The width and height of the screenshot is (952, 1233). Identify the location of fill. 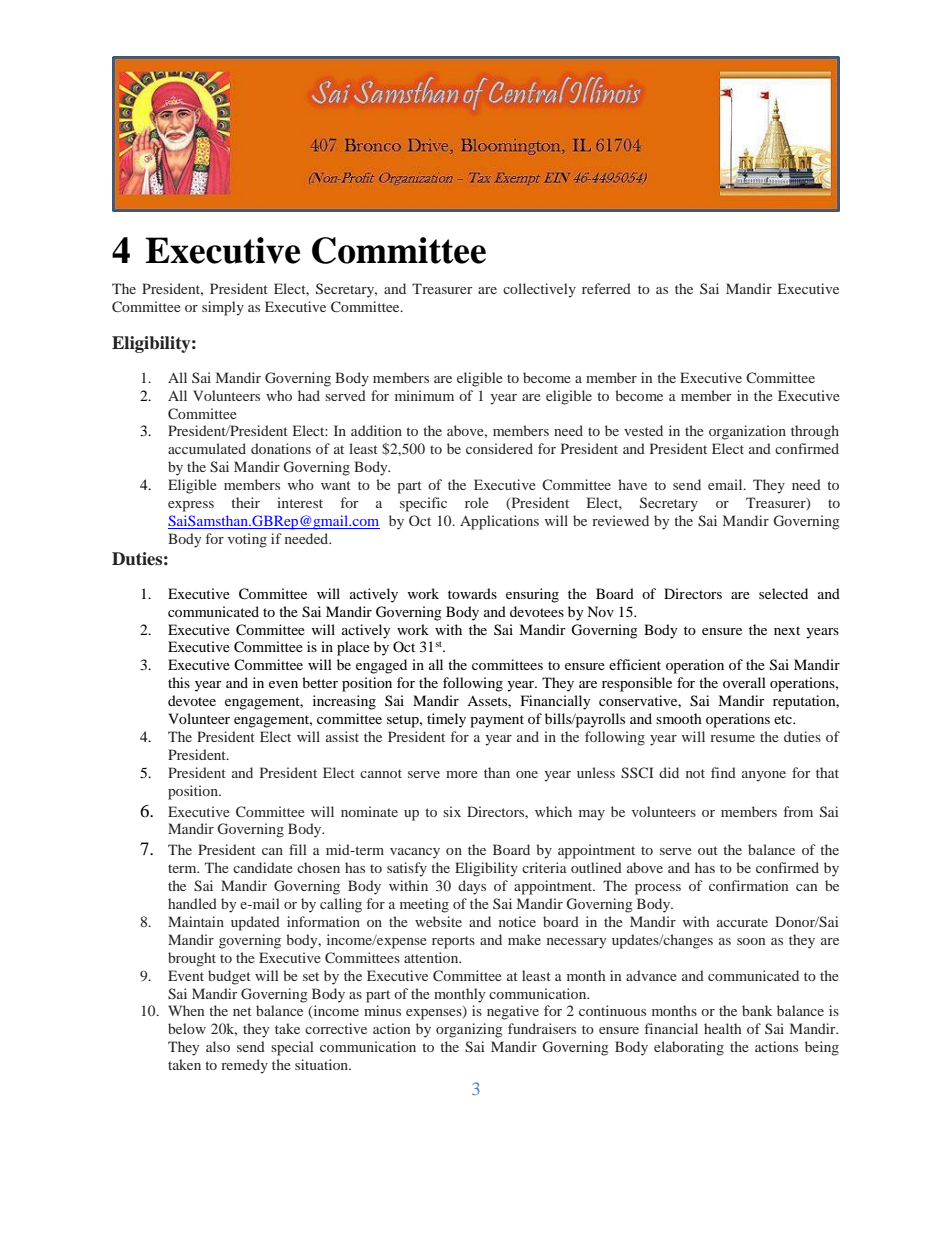
(298, 849).
